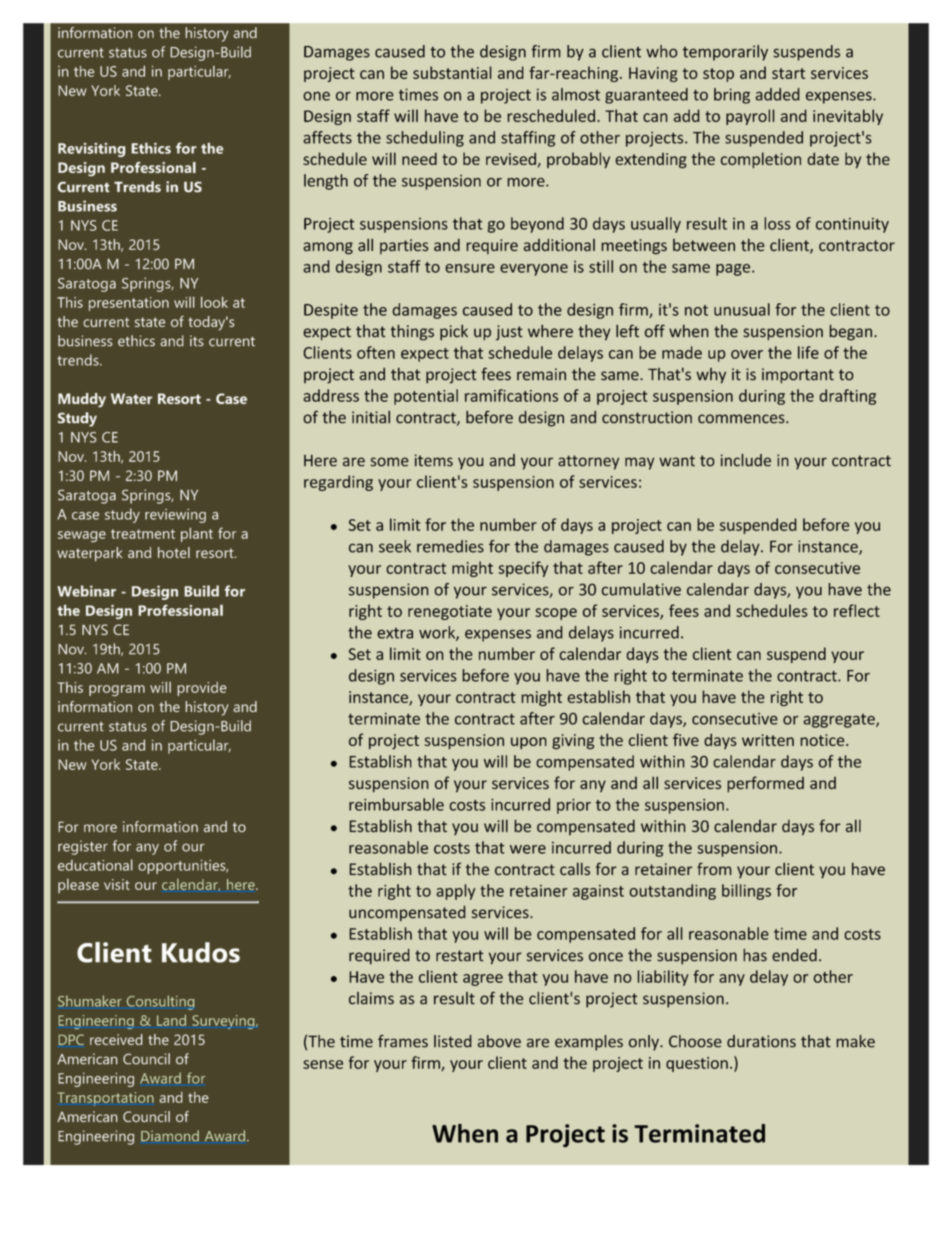 The width and height of the page is (952, 1233). I want to click on hotel, so click(174, 552).
